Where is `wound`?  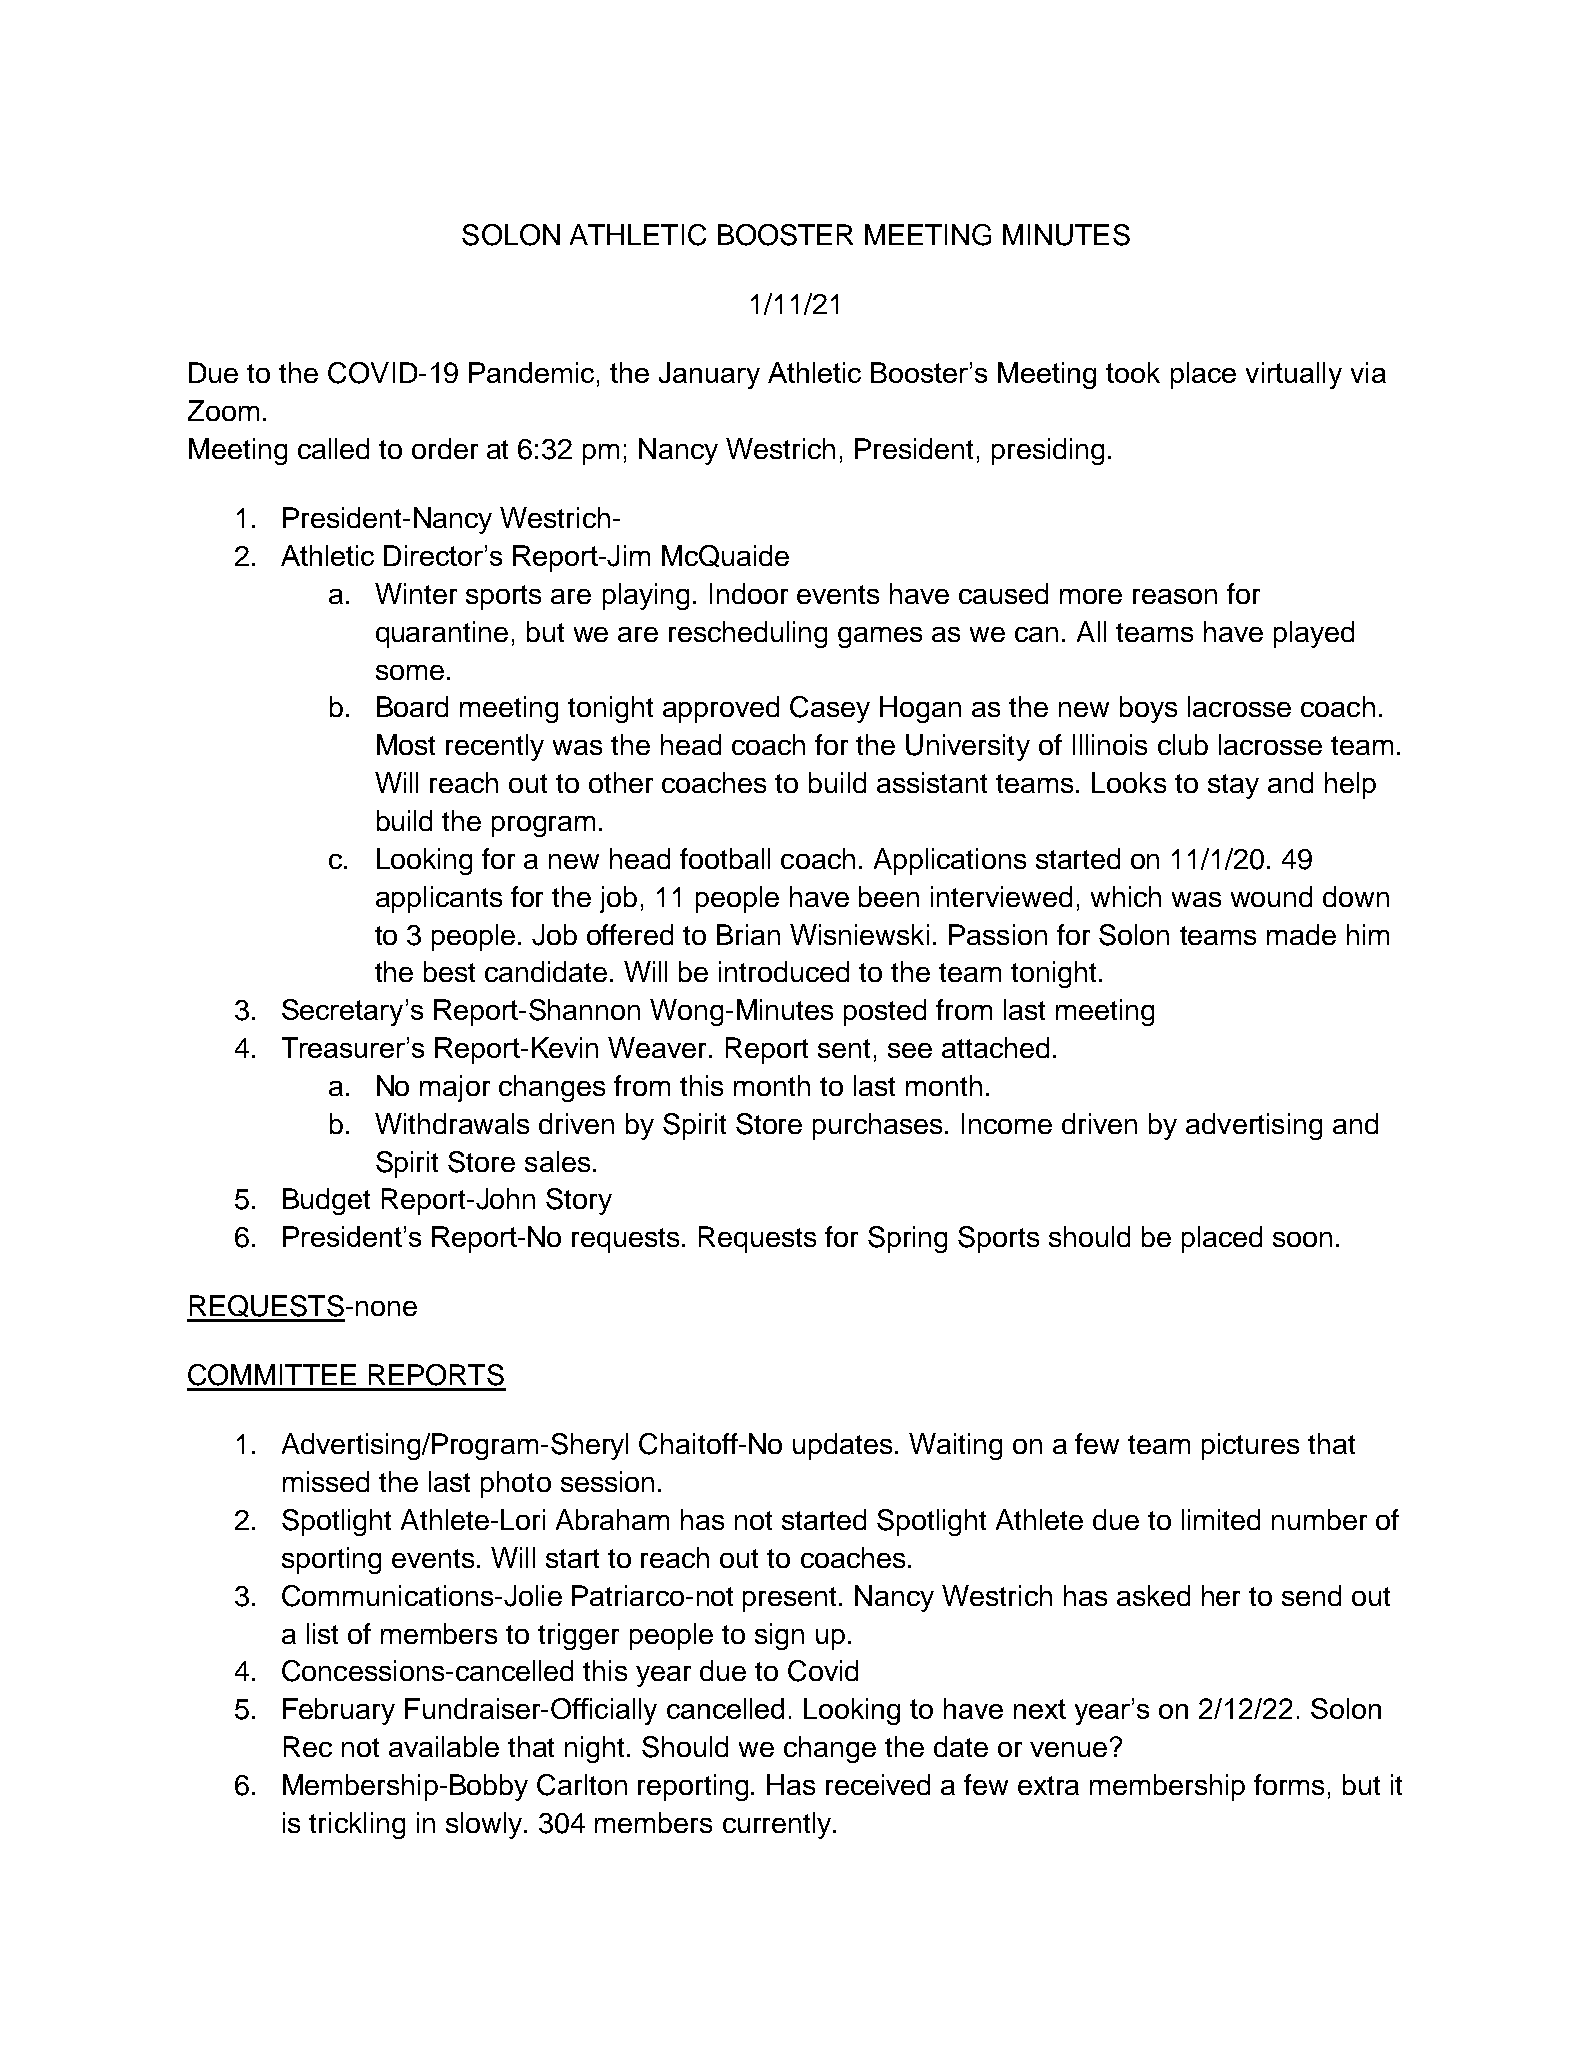
wound is located at coordinates (1271, 896).
